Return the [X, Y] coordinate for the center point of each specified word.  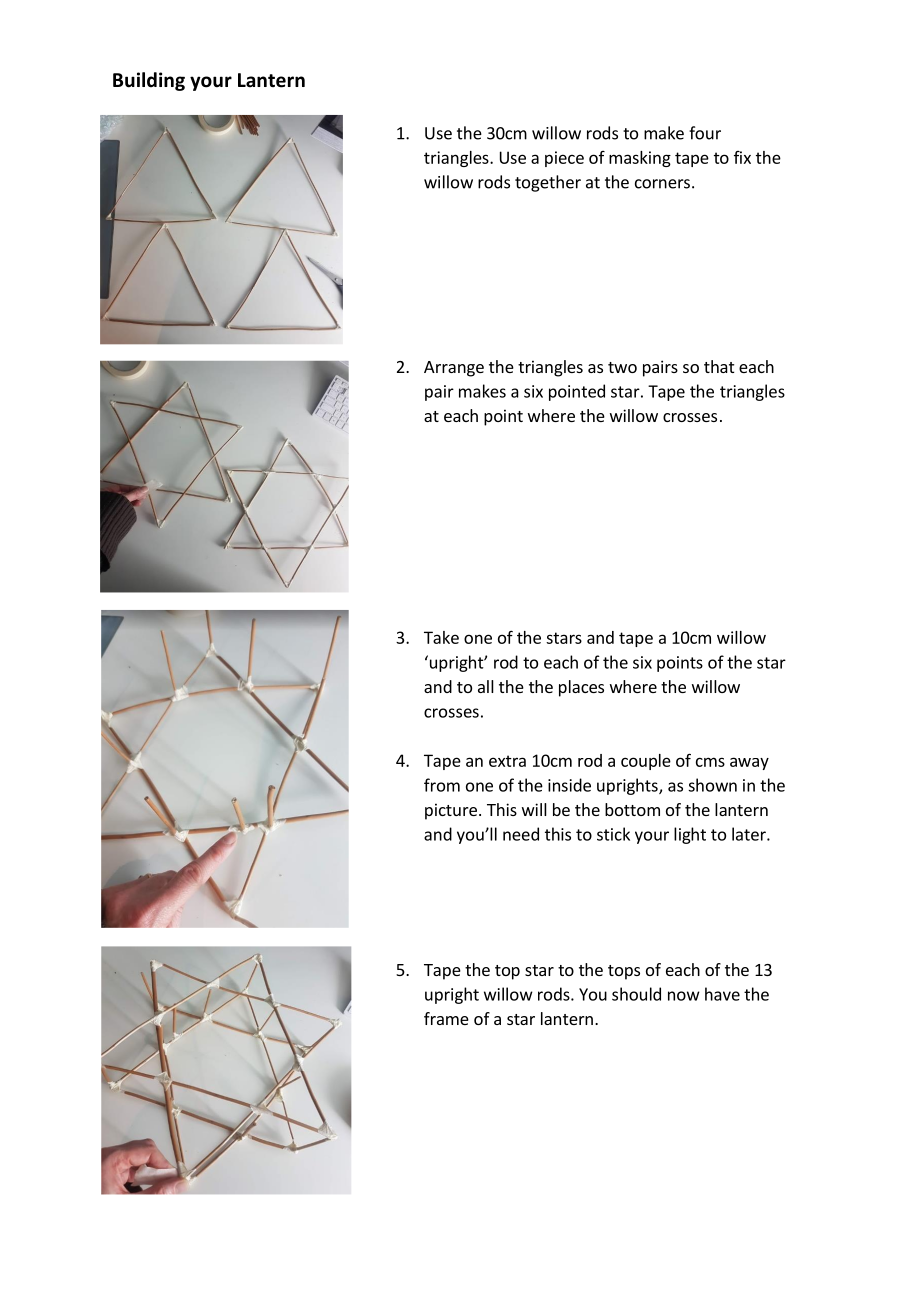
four [705, 133]
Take [441, 637]
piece [564, 159]
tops [624, 972]
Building [149, 81]
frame [446, 1018]
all [486, 686]
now [684, 996]
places [581, 688]
